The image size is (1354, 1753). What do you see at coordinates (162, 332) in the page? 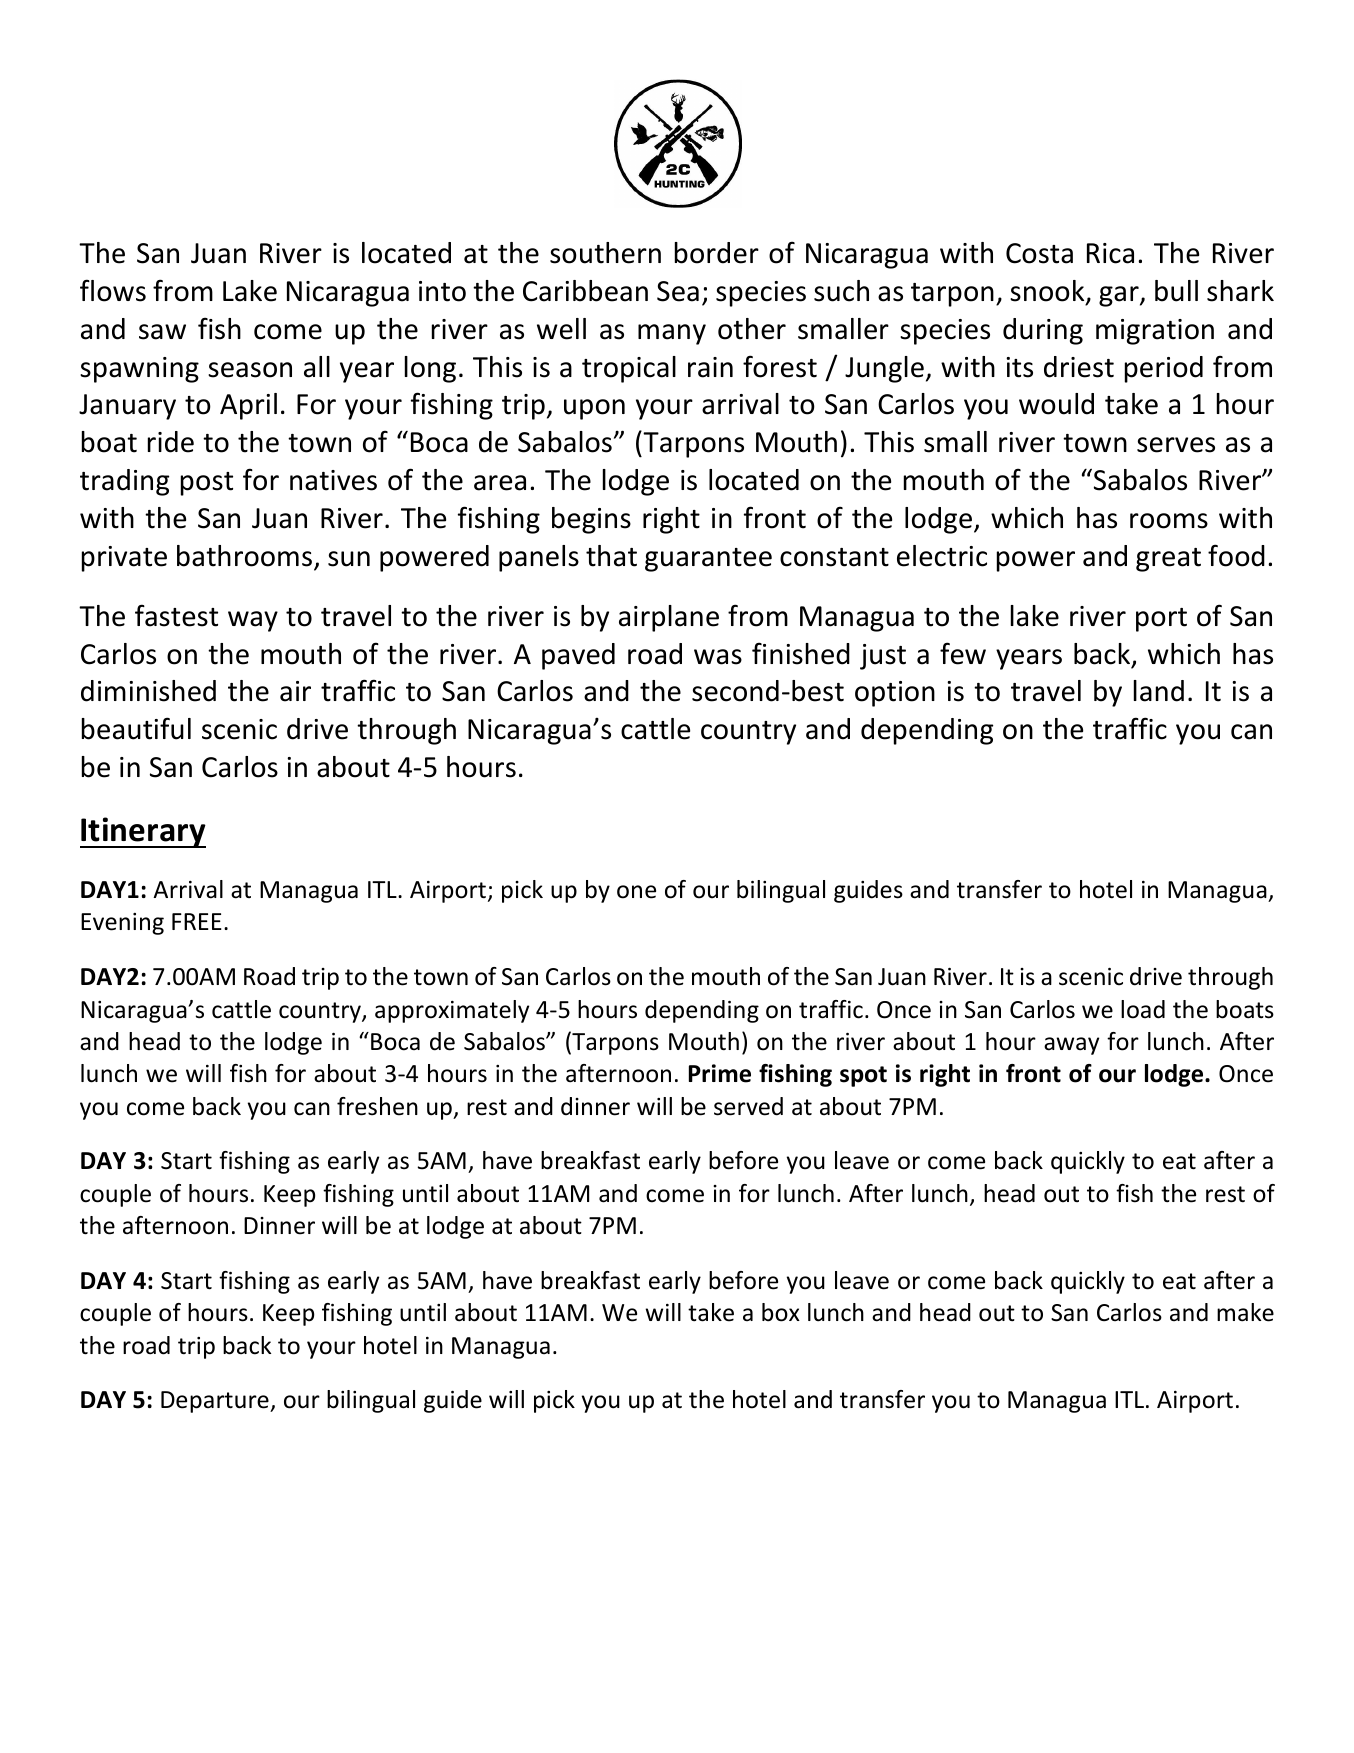
I see `saw` at bounding box center [162, 332].
